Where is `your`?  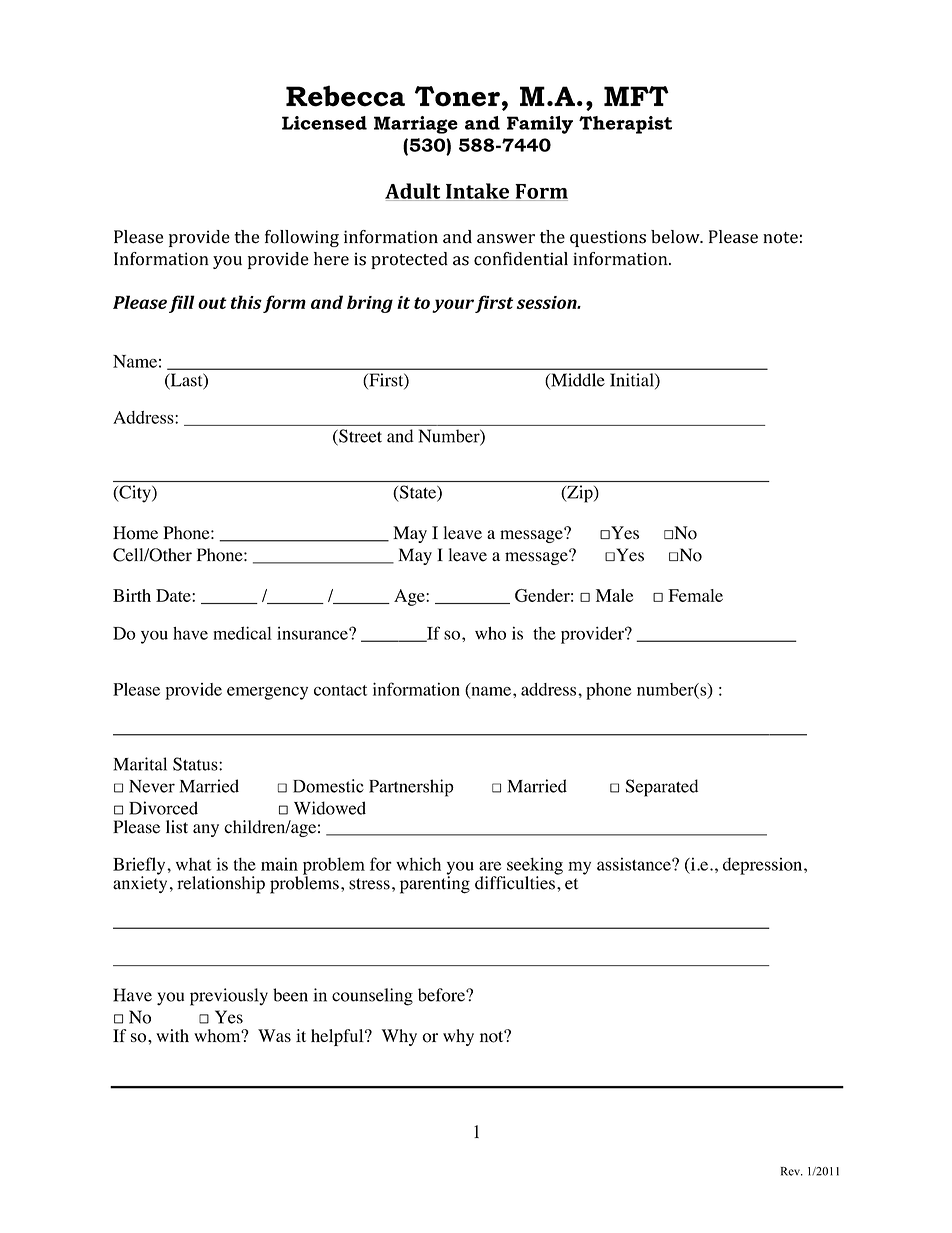 your is located at coordinates (453, 306).
